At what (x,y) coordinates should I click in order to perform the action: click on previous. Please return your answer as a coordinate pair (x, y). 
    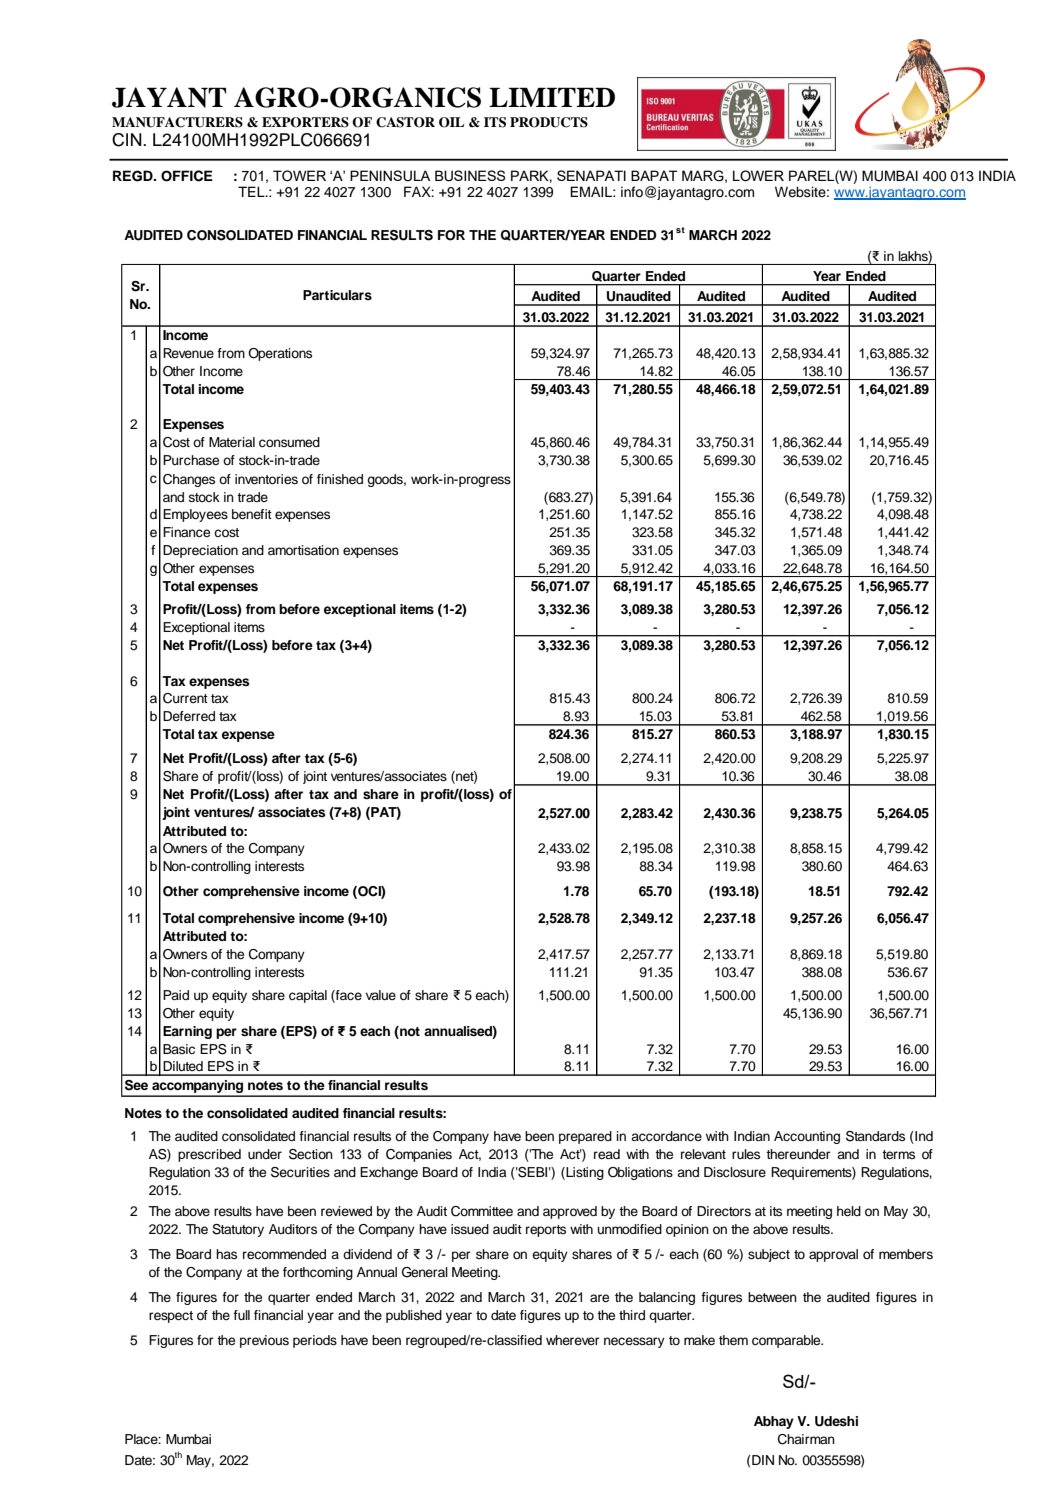
    Looking at the image, I should click on (264, 1341).
